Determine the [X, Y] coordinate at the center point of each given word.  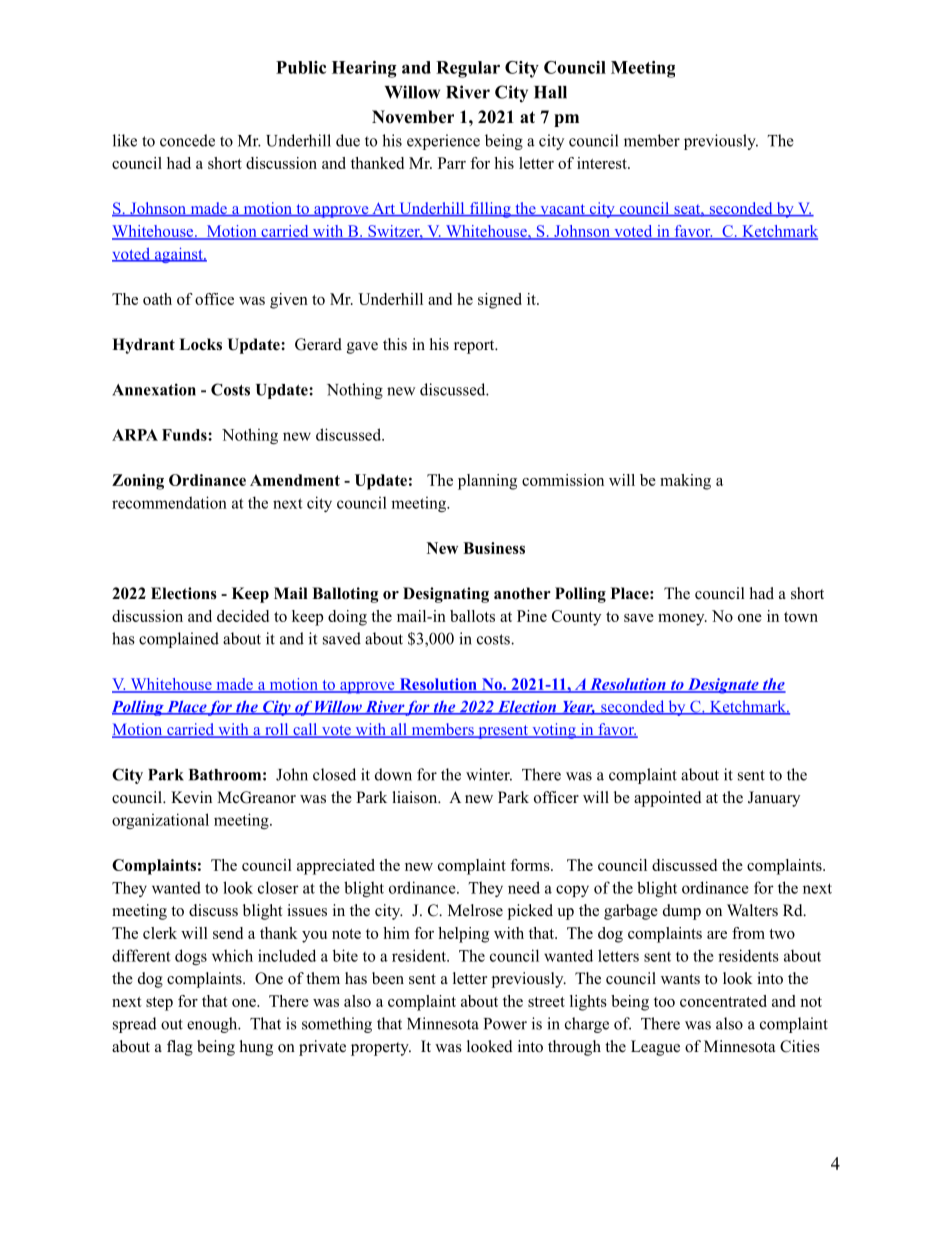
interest [603, 163]
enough [213, 1025]
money [682, 620]
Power [505, 1024]
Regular [468, 69]
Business [494, 548]
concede [187, 140]
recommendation [169, 502]
